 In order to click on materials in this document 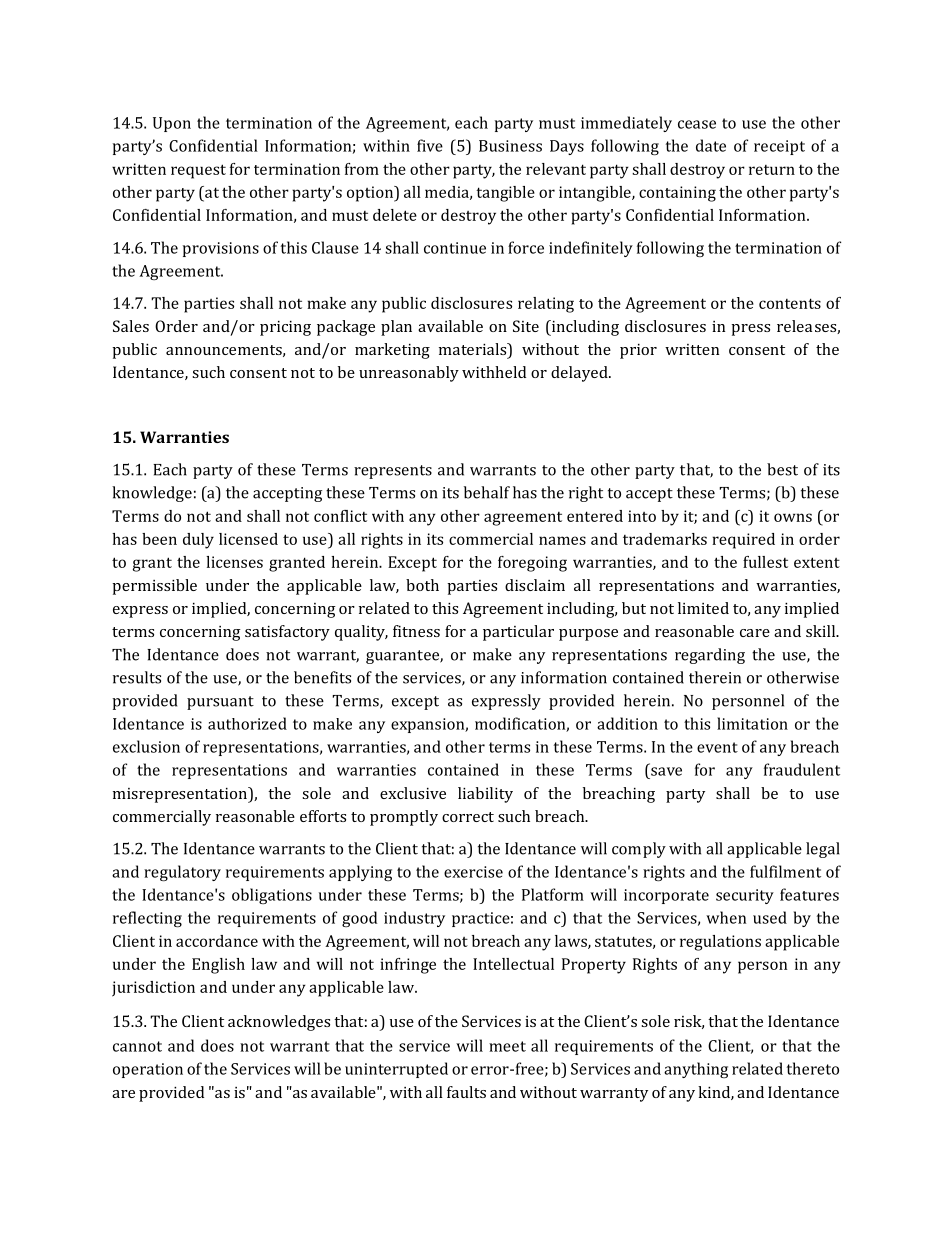, I will do `click(474, 350)`.
